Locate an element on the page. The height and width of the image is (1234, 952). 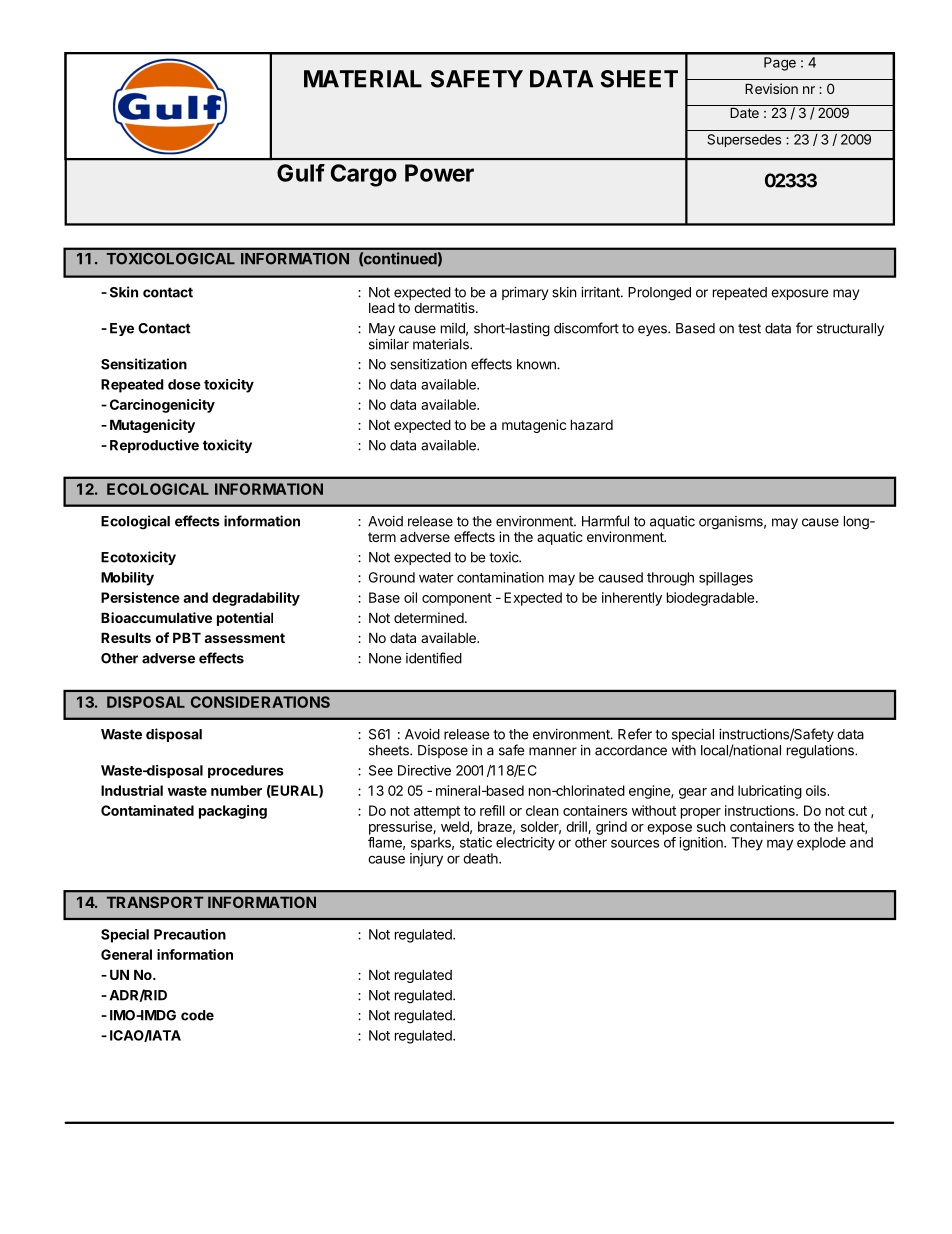
spillages is located at coordinates (726, 579).
